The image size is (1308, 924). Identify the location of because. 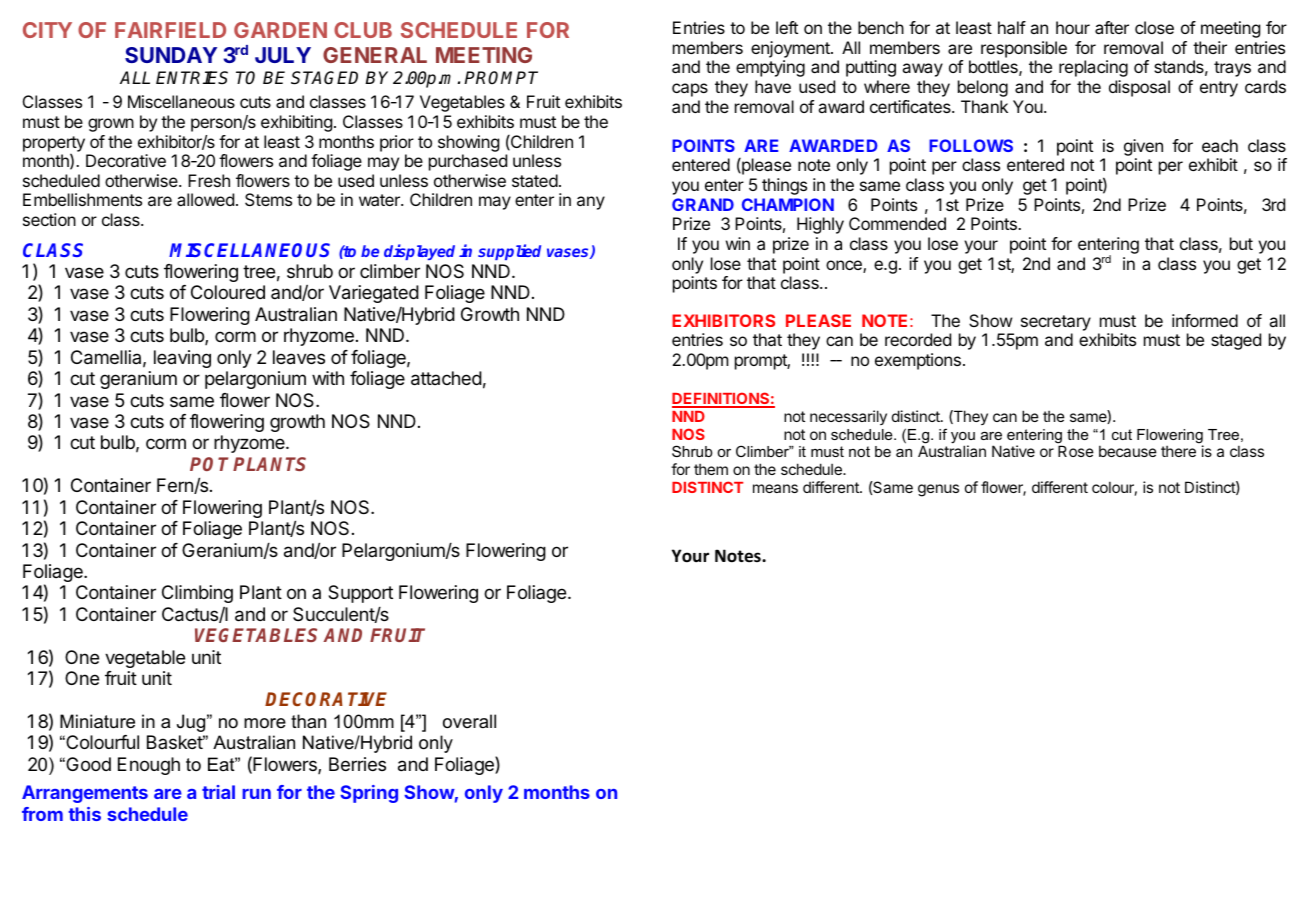
(1128, 451).
